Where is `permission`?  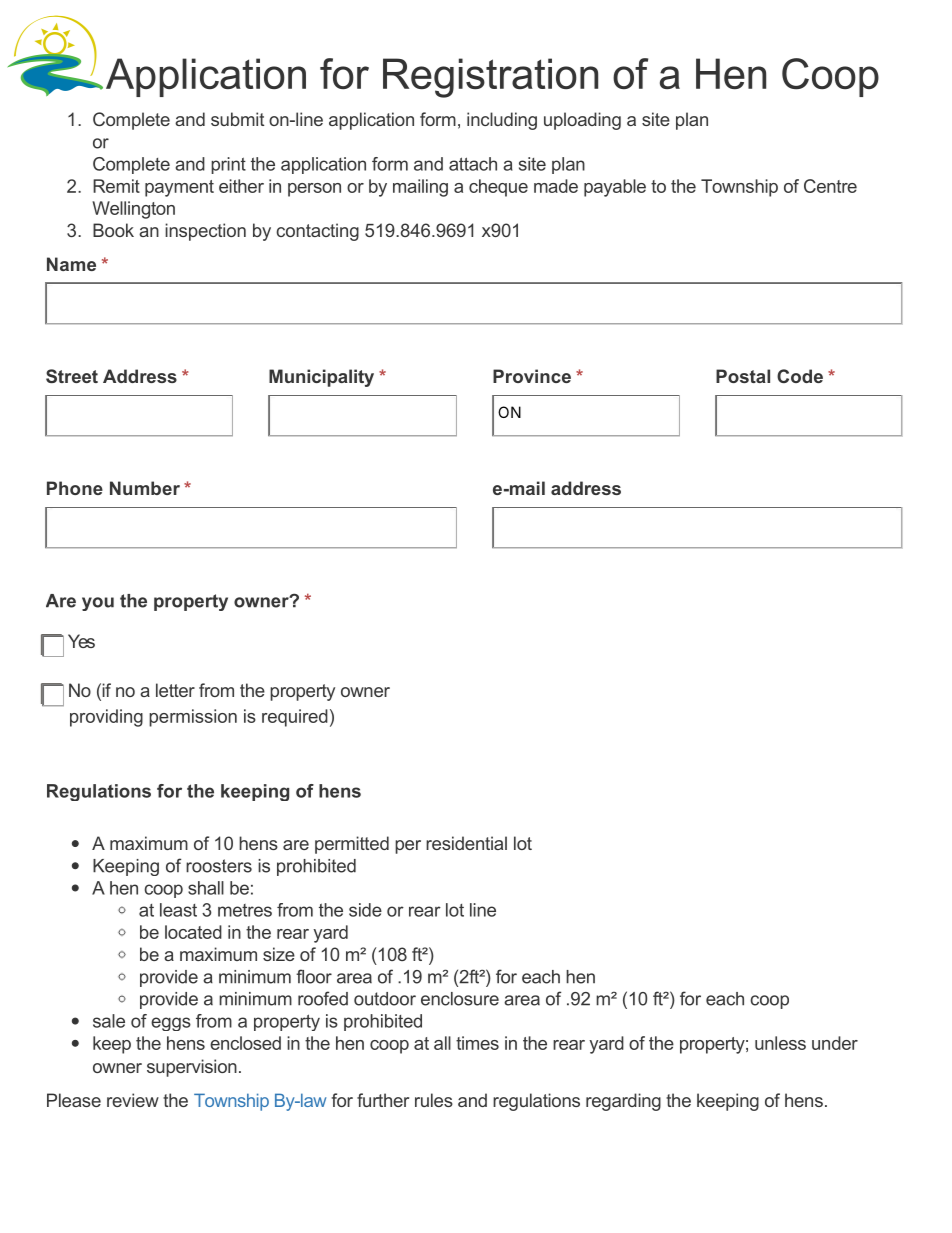 permission is located at coordinates (193, 718).
